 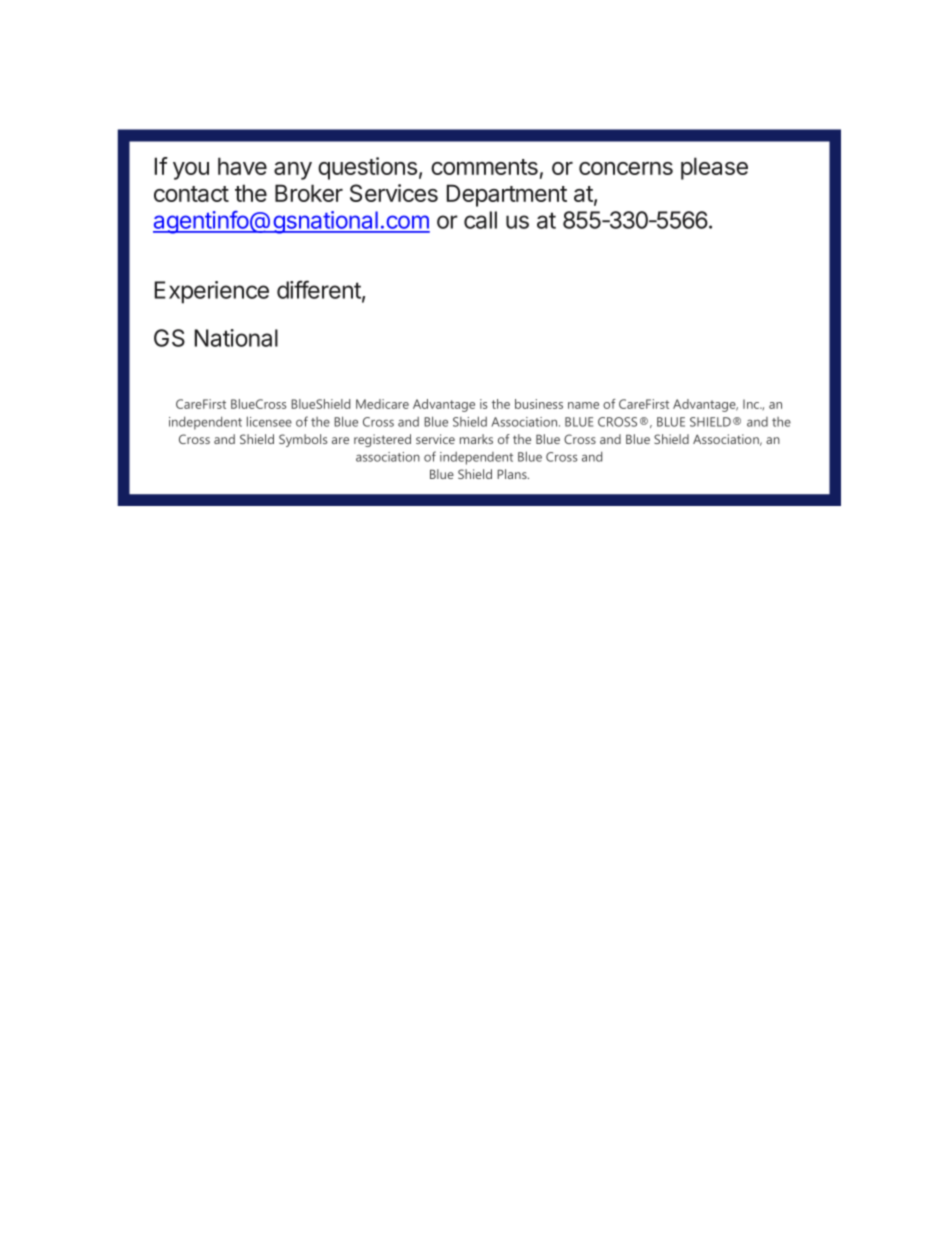 What do you see at coordinates (484, 167) in the document?
I see `comments` at bounding box center [484, 167].
